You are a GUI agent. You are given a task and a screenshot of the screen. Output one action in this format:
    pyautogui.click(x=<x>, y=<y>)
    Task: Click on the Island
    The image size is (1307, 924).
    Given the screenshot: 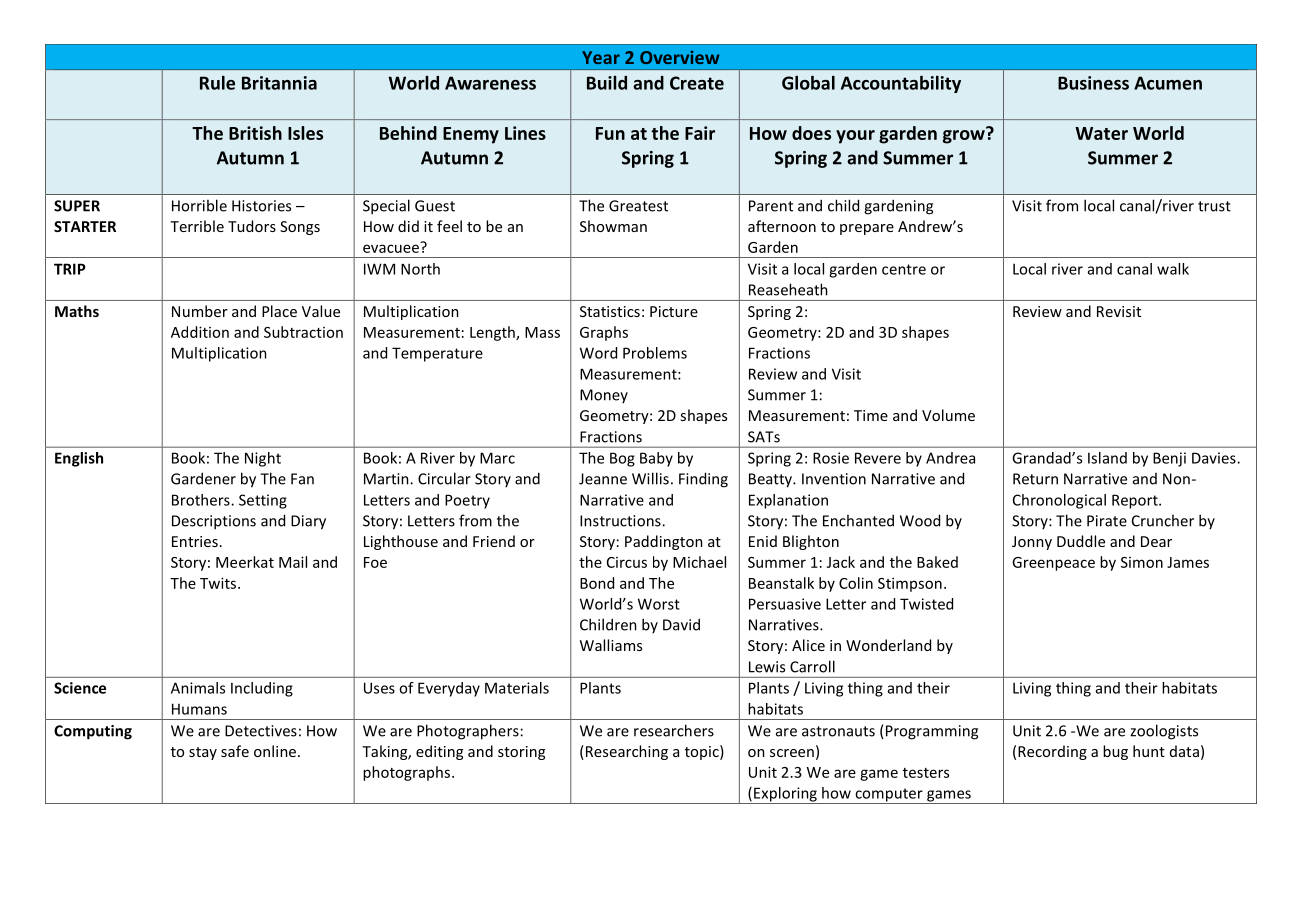 What is the action you would take?
    pyautogui.click(x=1107, y=458)
